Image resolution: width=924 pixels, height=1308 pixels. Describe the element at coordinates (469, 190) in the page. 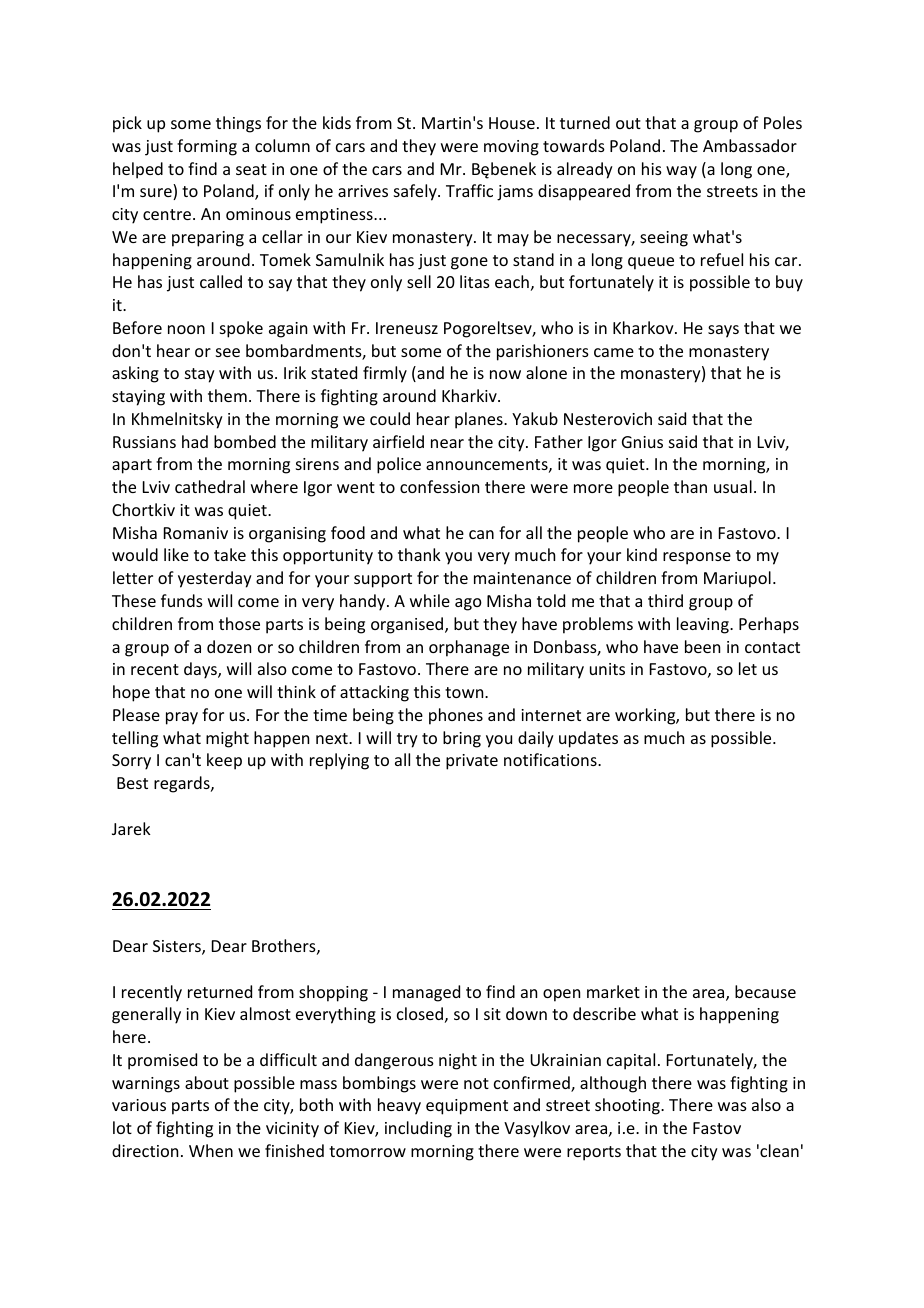

I see `Traffic` at that location.
